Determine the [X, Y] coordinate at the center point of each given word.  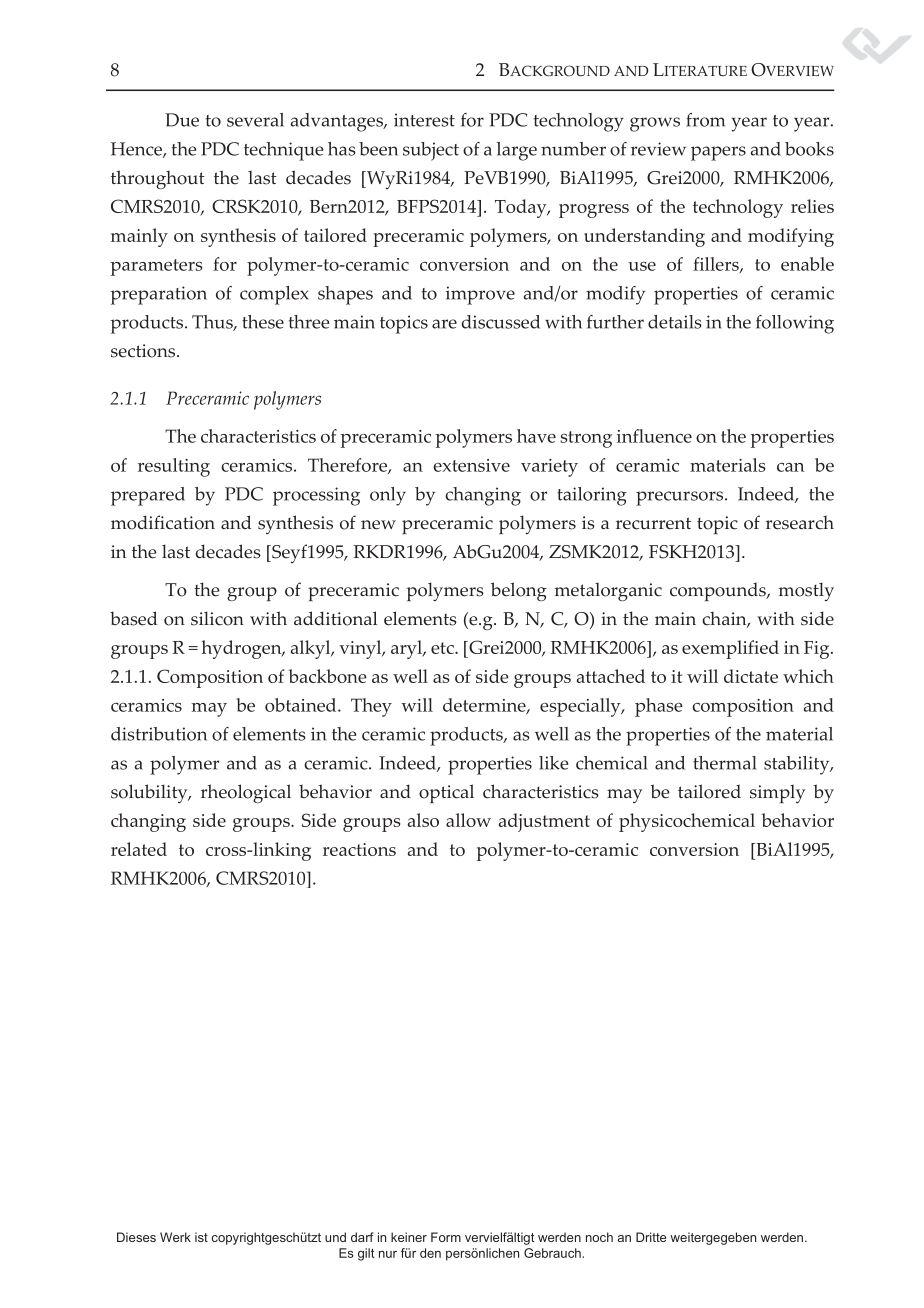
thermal [725, 763]
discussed [501, 322]
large [517, 151]
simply [777, 794]
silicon [217, 618]
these [263, 322]
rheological [246, 793]
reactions [359, 849]
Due [182, 120]
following [795, 324]
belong [519, 591]
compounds [719, 592]
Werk [175, 1237]
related [139, 849]
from [705, 120]
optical [446, 793]
